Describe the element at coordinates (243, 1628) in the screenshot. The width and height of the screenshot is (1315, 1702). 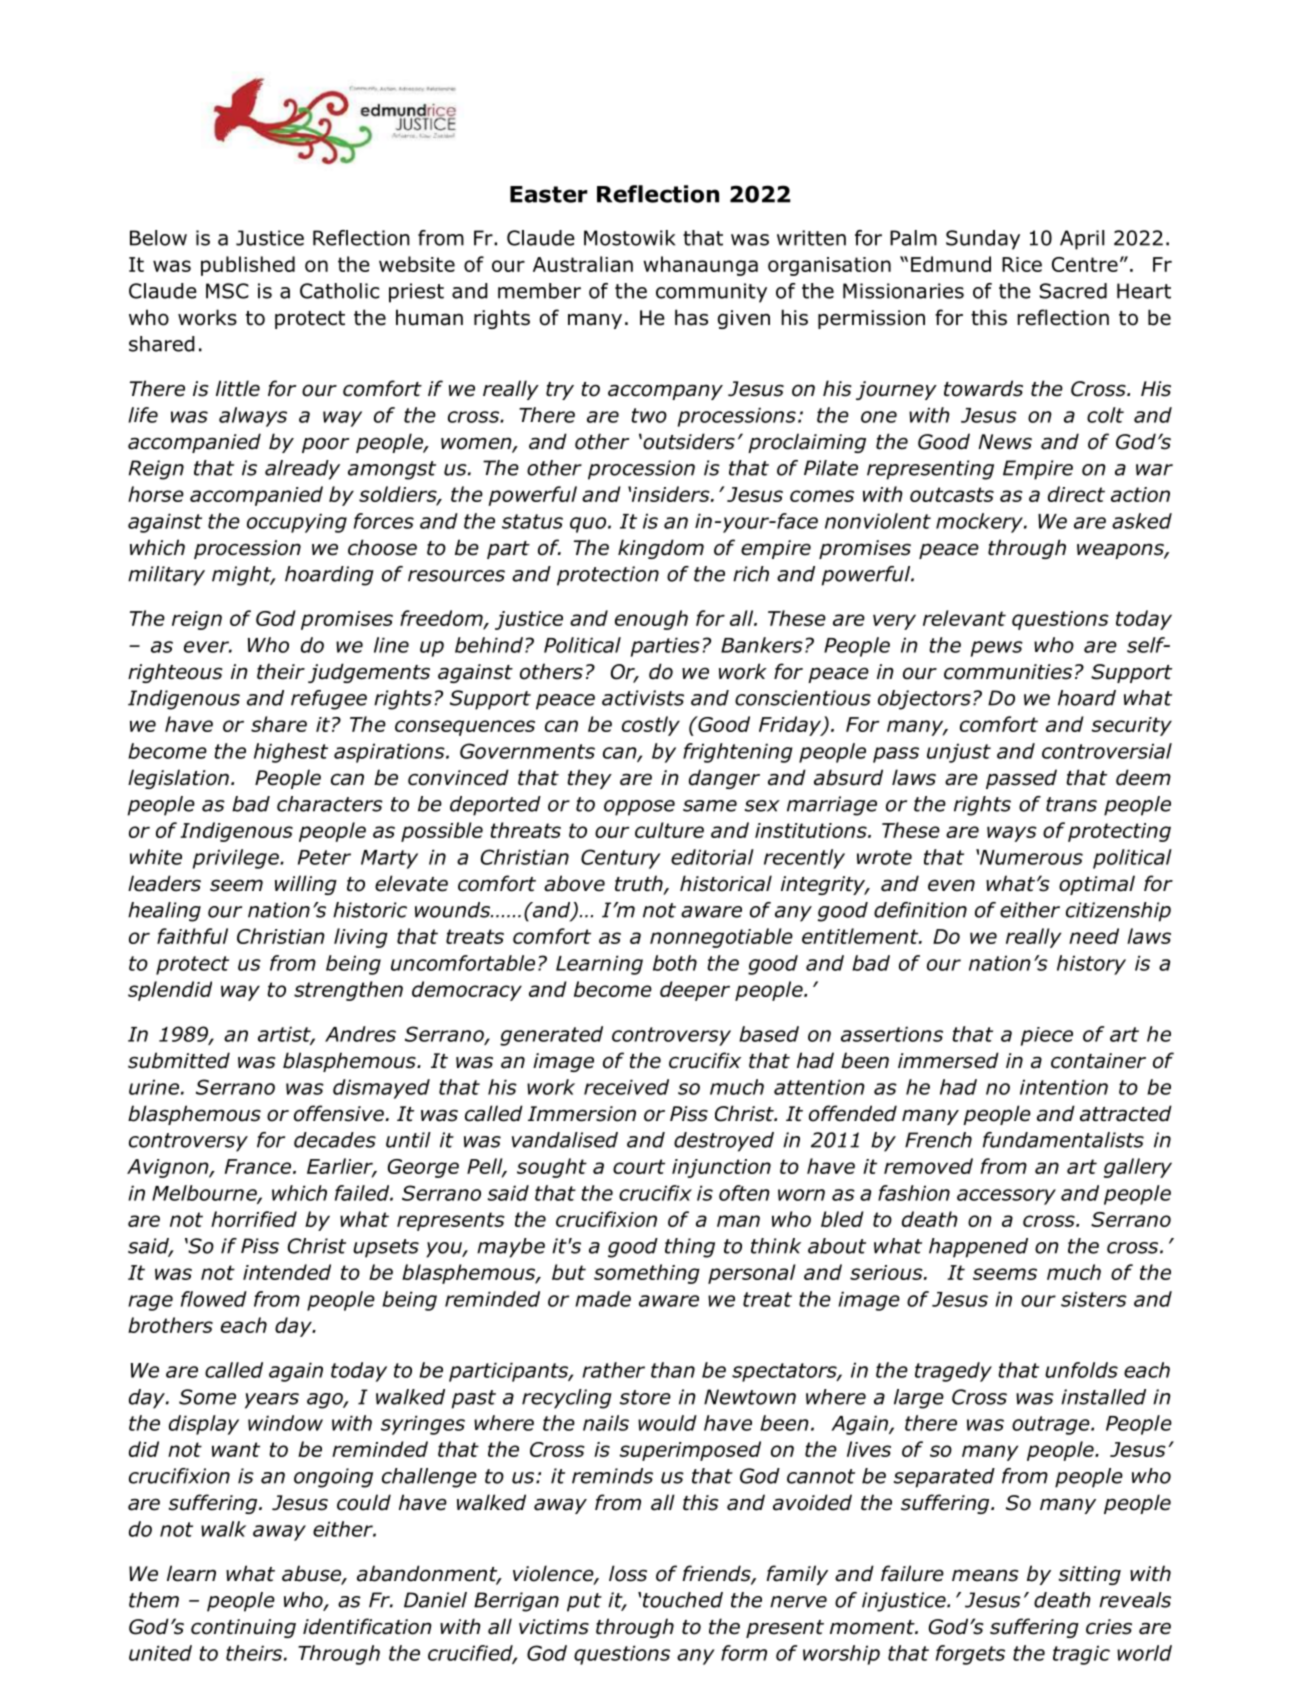
I see `continuing` at that location.
